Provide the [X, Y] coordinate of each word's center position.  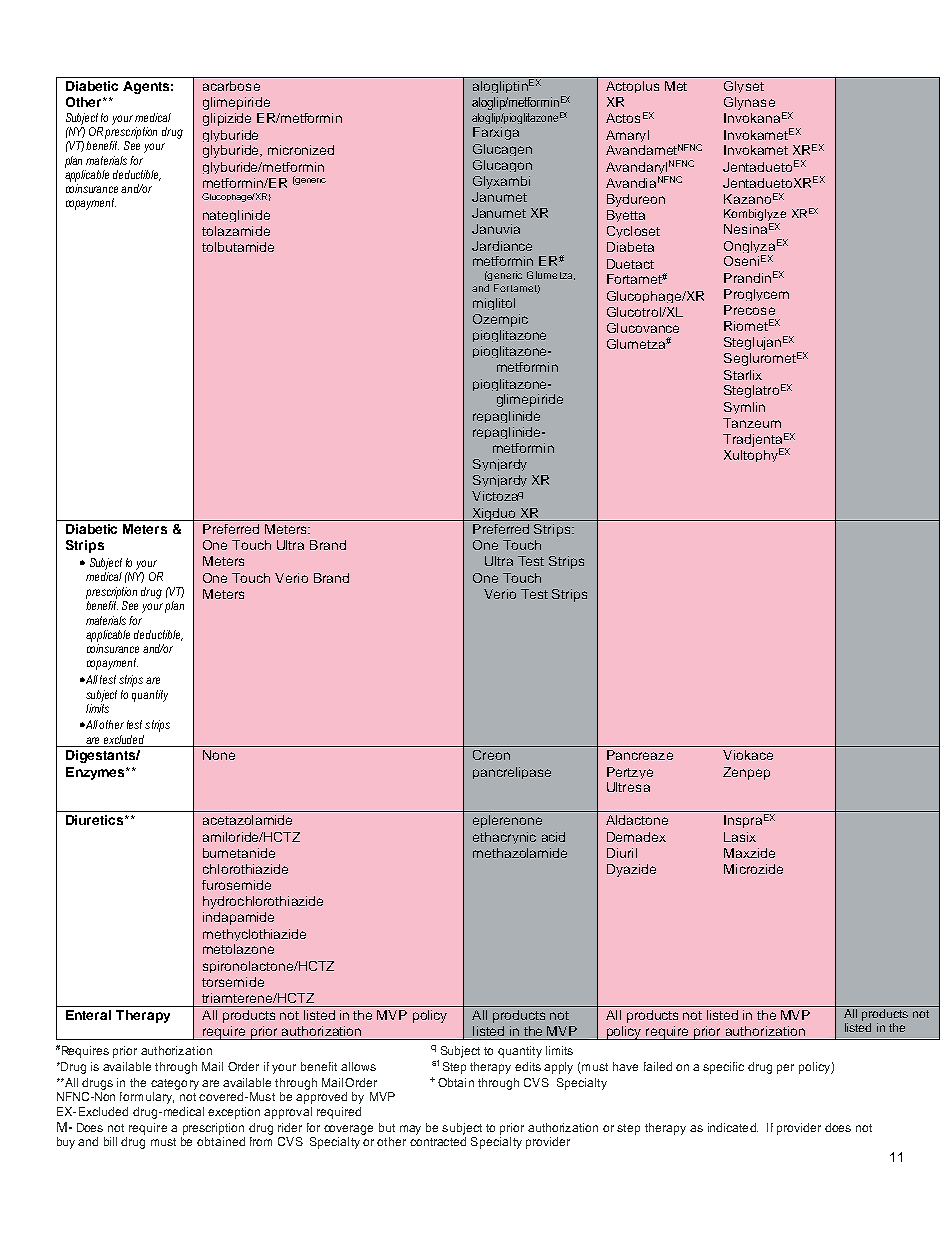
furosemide [236, 885]
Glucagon [502, 166]
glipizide [227, 119]
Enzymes [96, 773]
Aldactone [637, 820]
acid [553, 837]
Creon [491, 755]
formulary [147, 1098]
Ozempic [500, 320]
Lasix [740, 837]
